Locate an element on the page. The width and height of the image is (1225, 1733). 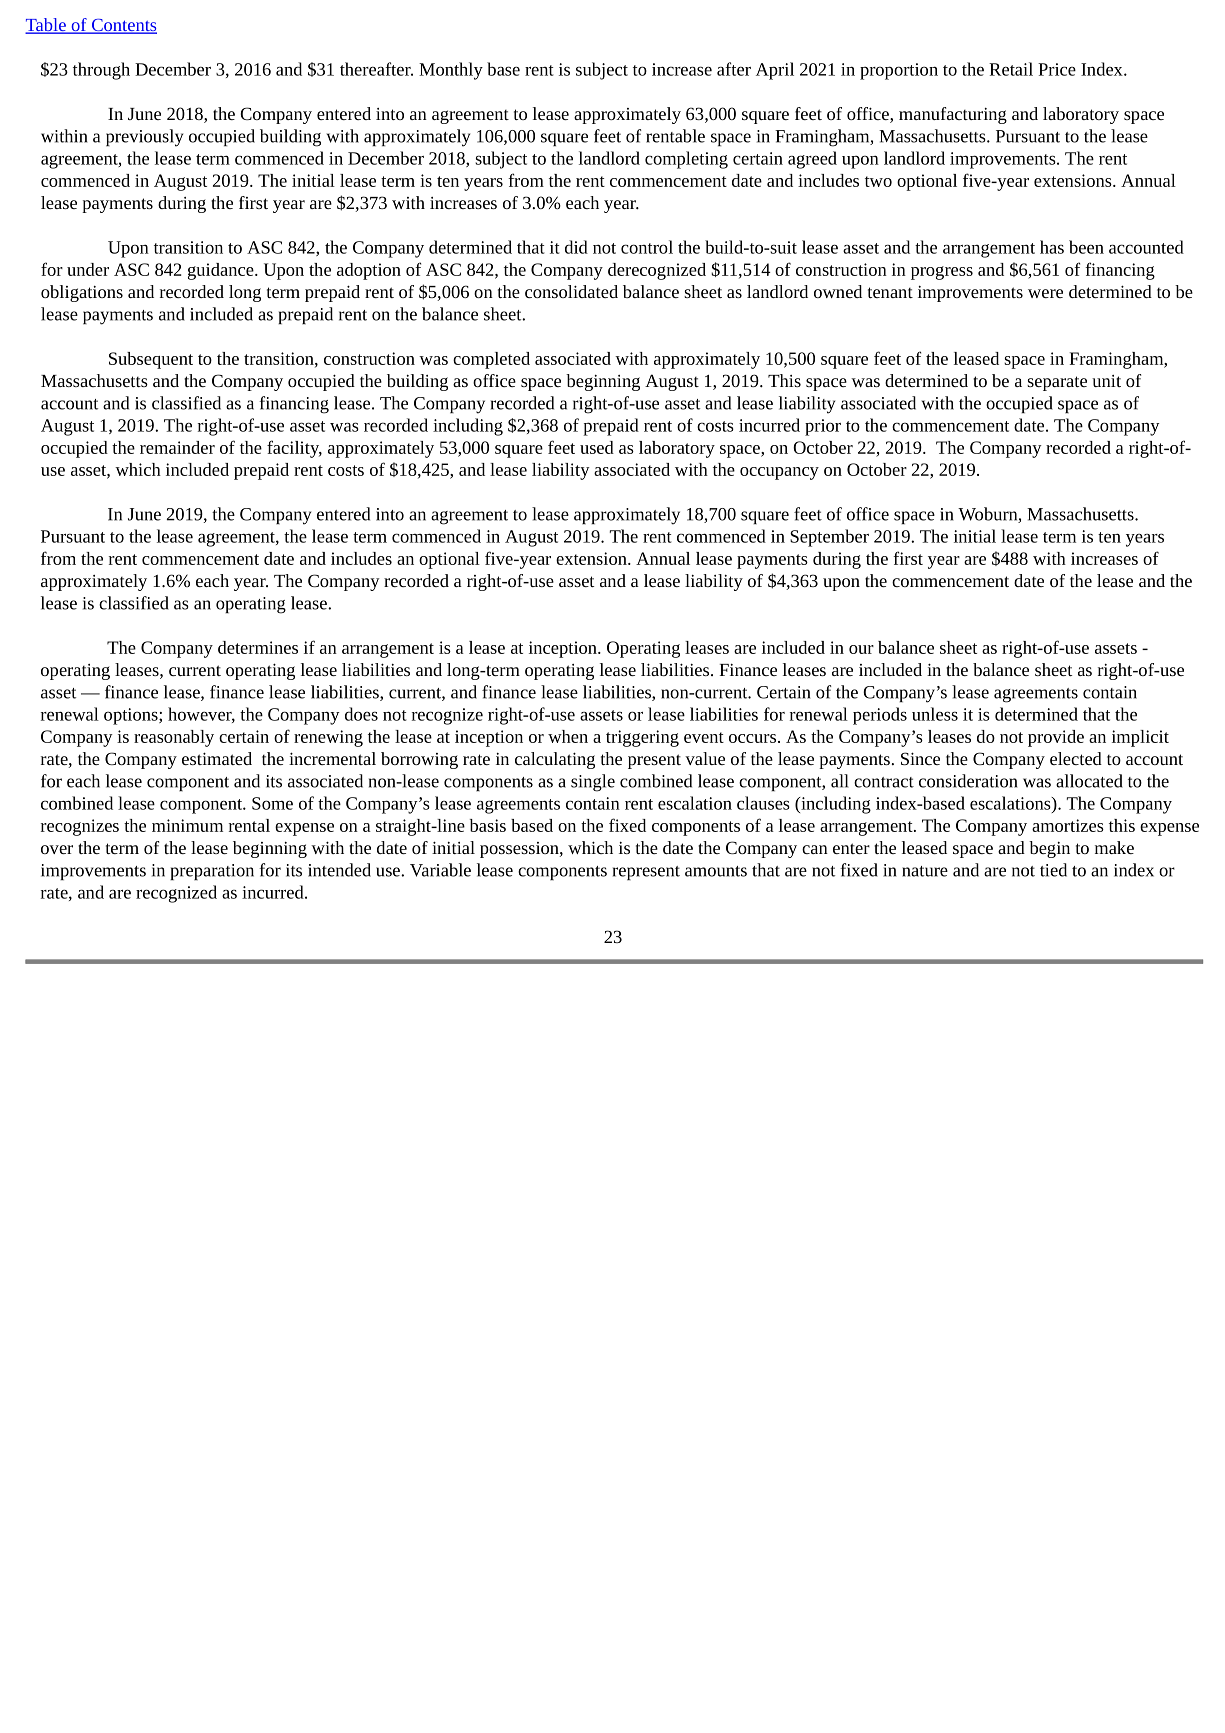
Retail is located at coordinates (1011, 69).
